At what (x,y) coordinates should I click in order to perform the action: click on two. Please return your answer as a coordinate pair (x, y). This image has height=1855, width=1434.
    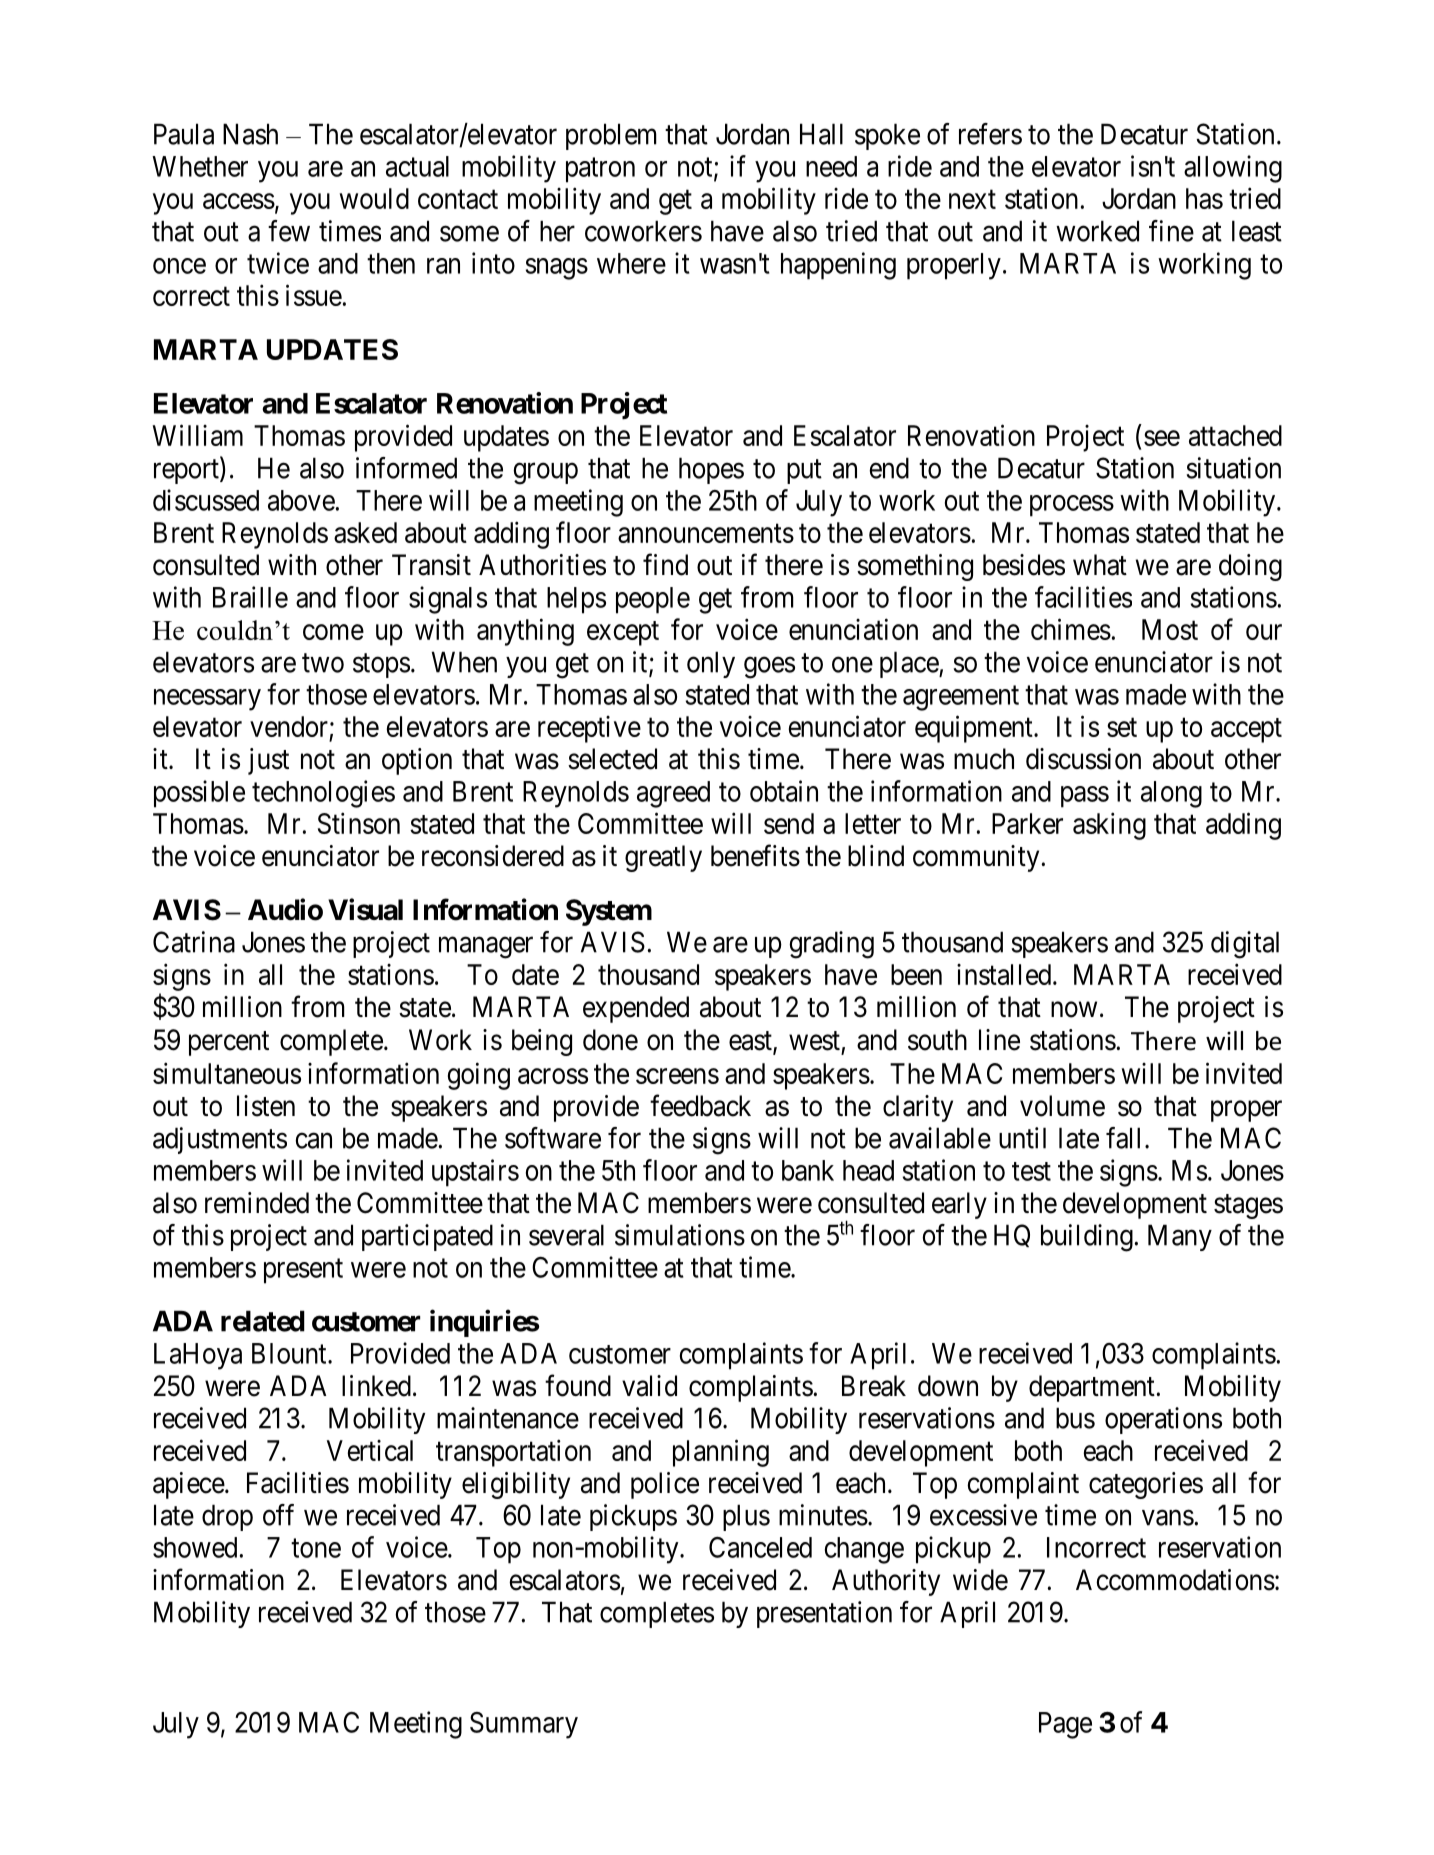
    Looking at the image, I should click on (323, 663).
